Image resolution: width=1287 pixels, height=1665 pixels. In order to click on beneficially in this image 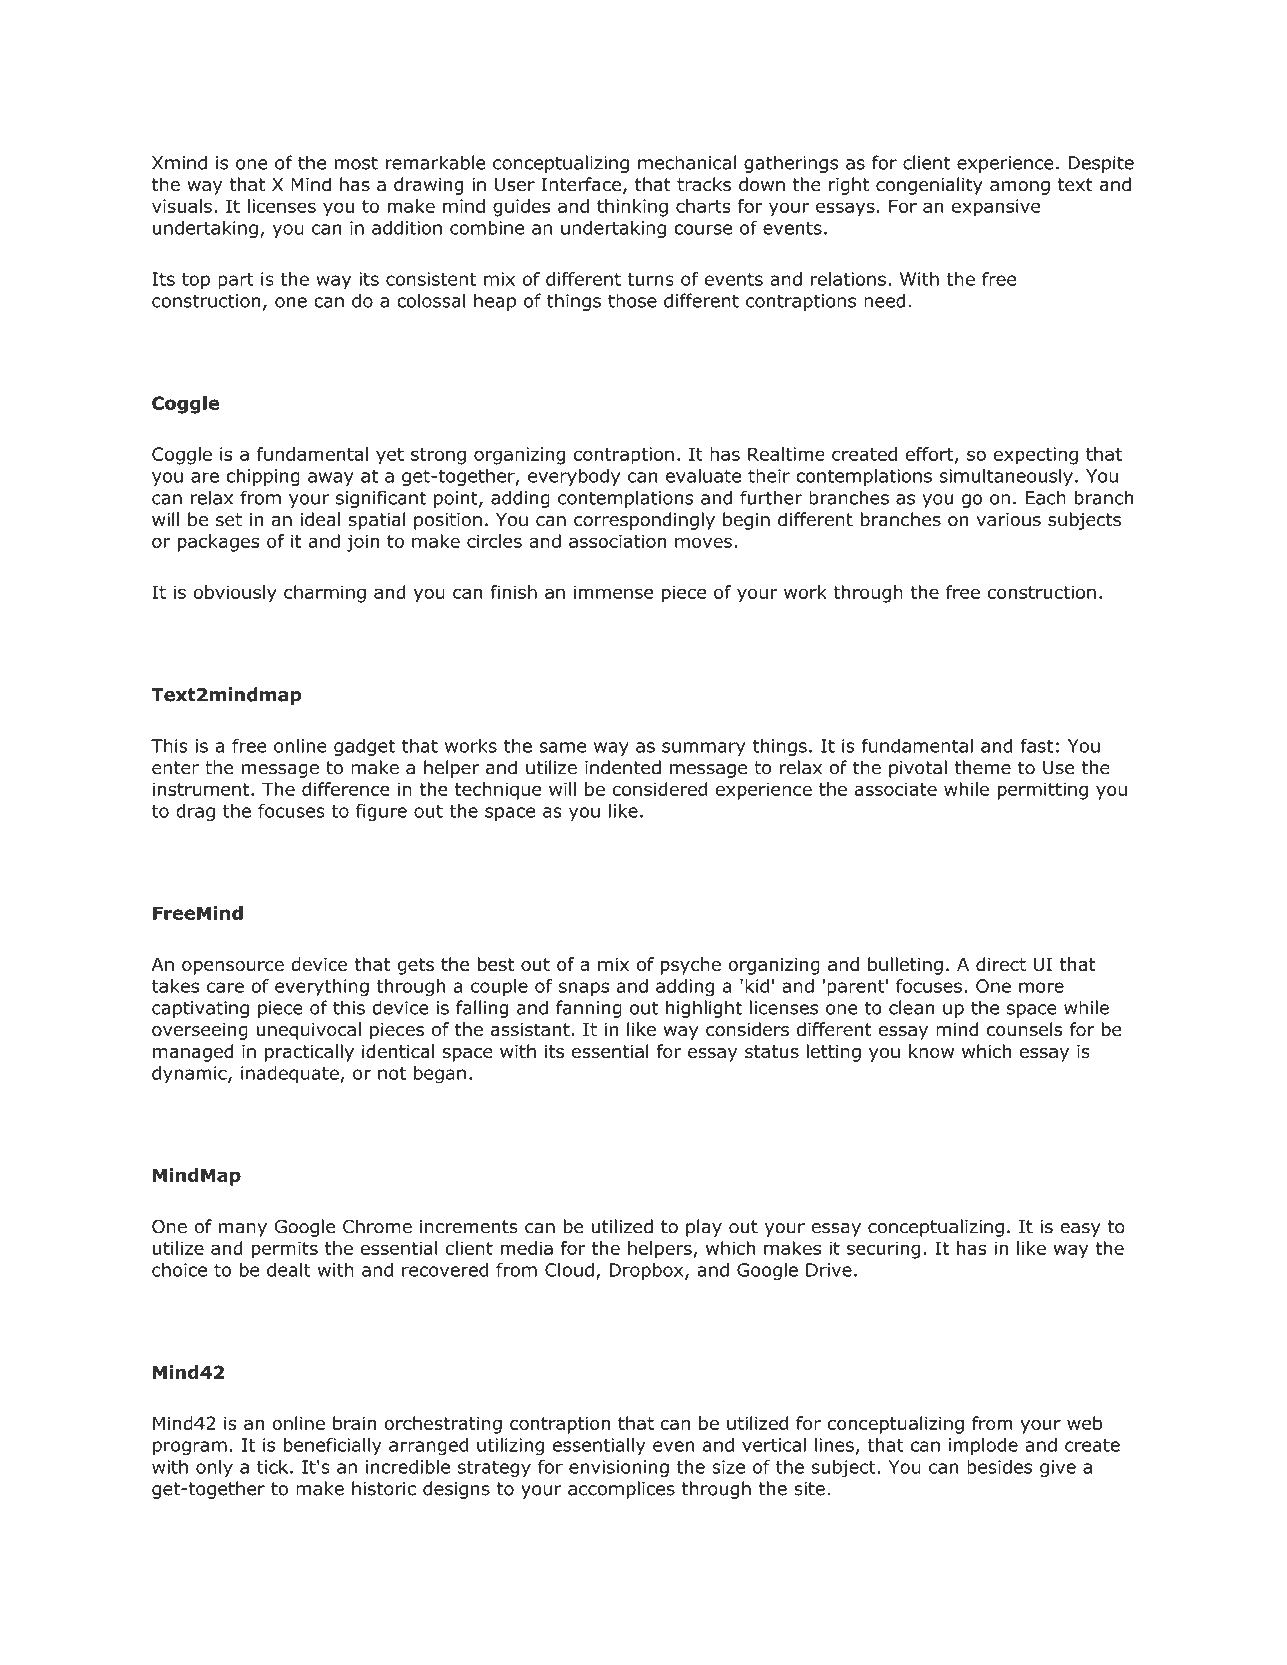, I will do `click(332, 1446)`.
